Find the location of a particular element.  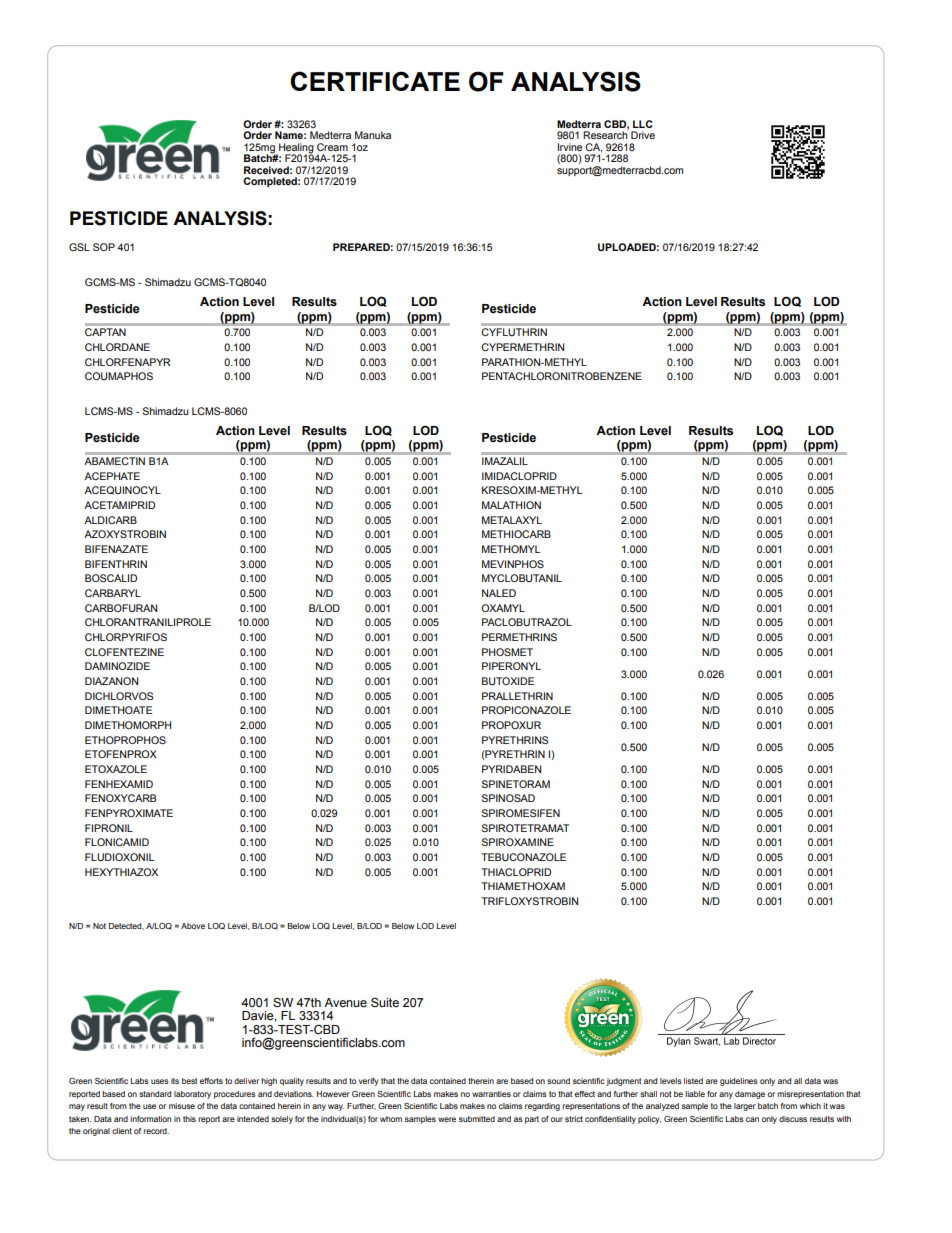

BIFENTHRIN is located at coordinates (116, 564).
